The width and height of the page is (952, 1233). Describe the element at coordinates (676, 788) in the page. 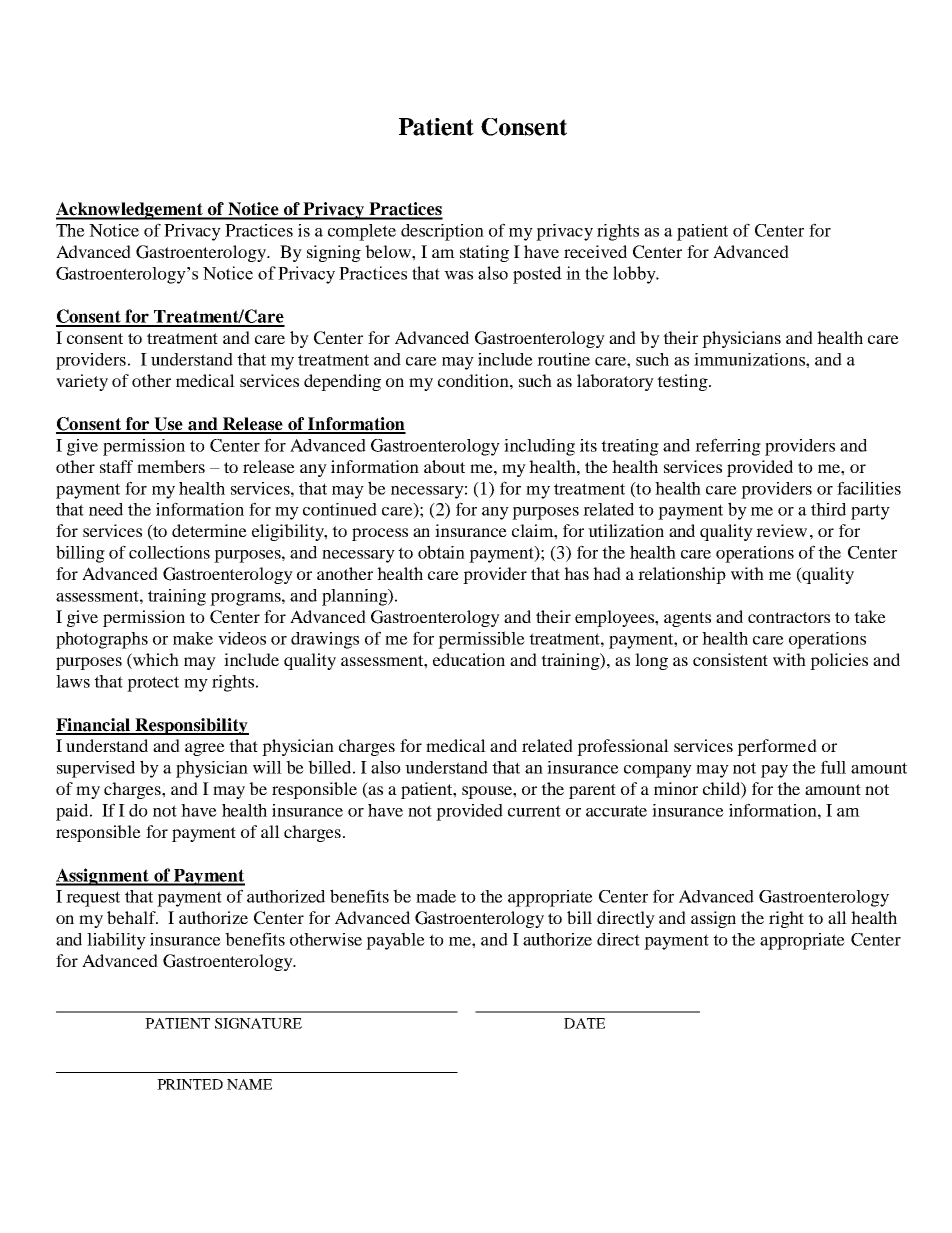

I see `minor` at that location.
